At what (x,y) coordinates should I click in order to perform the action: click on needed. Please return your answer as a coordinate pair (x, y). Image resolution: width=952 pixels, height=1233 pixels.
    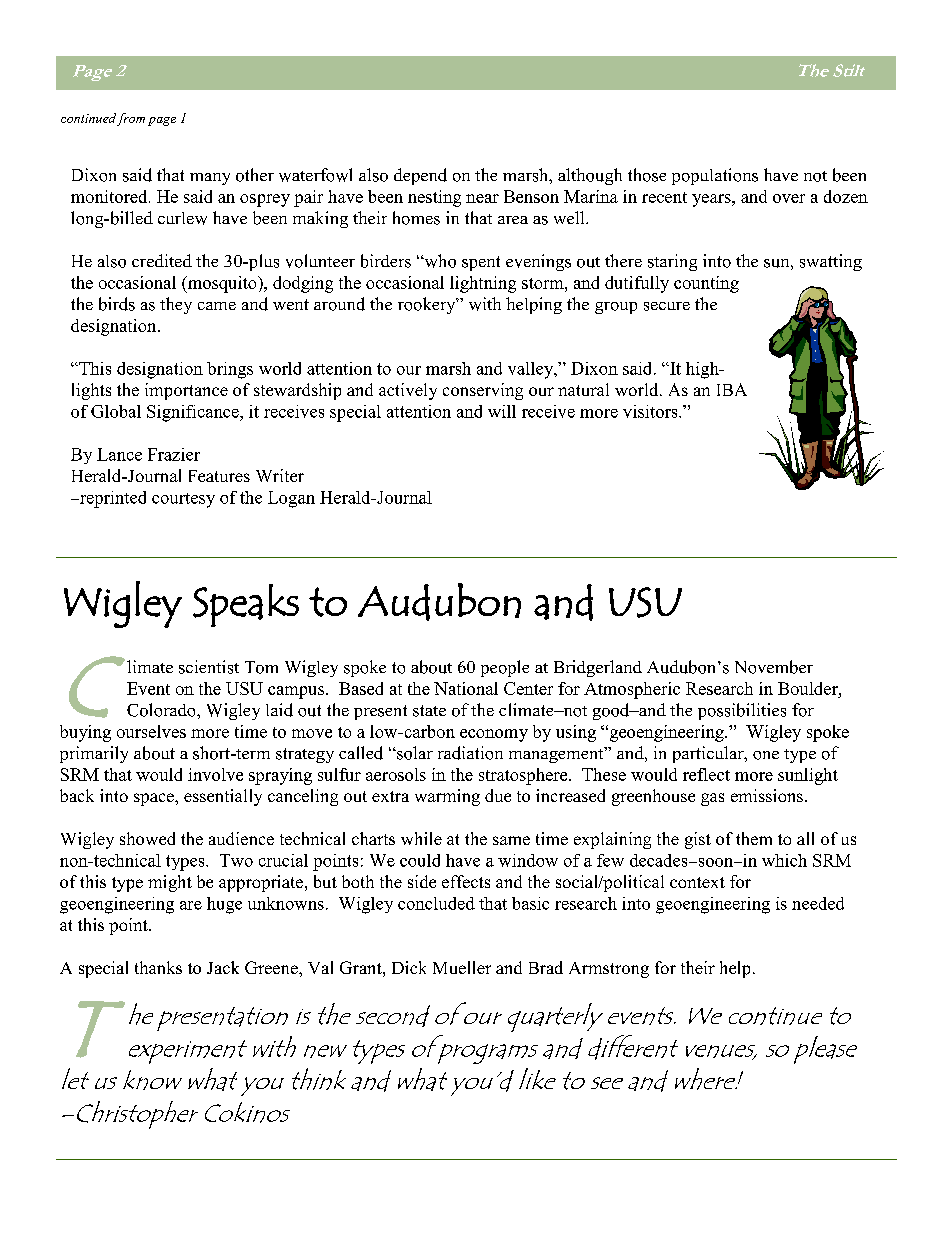
    Looking at the image, I should click on (818, 903).
